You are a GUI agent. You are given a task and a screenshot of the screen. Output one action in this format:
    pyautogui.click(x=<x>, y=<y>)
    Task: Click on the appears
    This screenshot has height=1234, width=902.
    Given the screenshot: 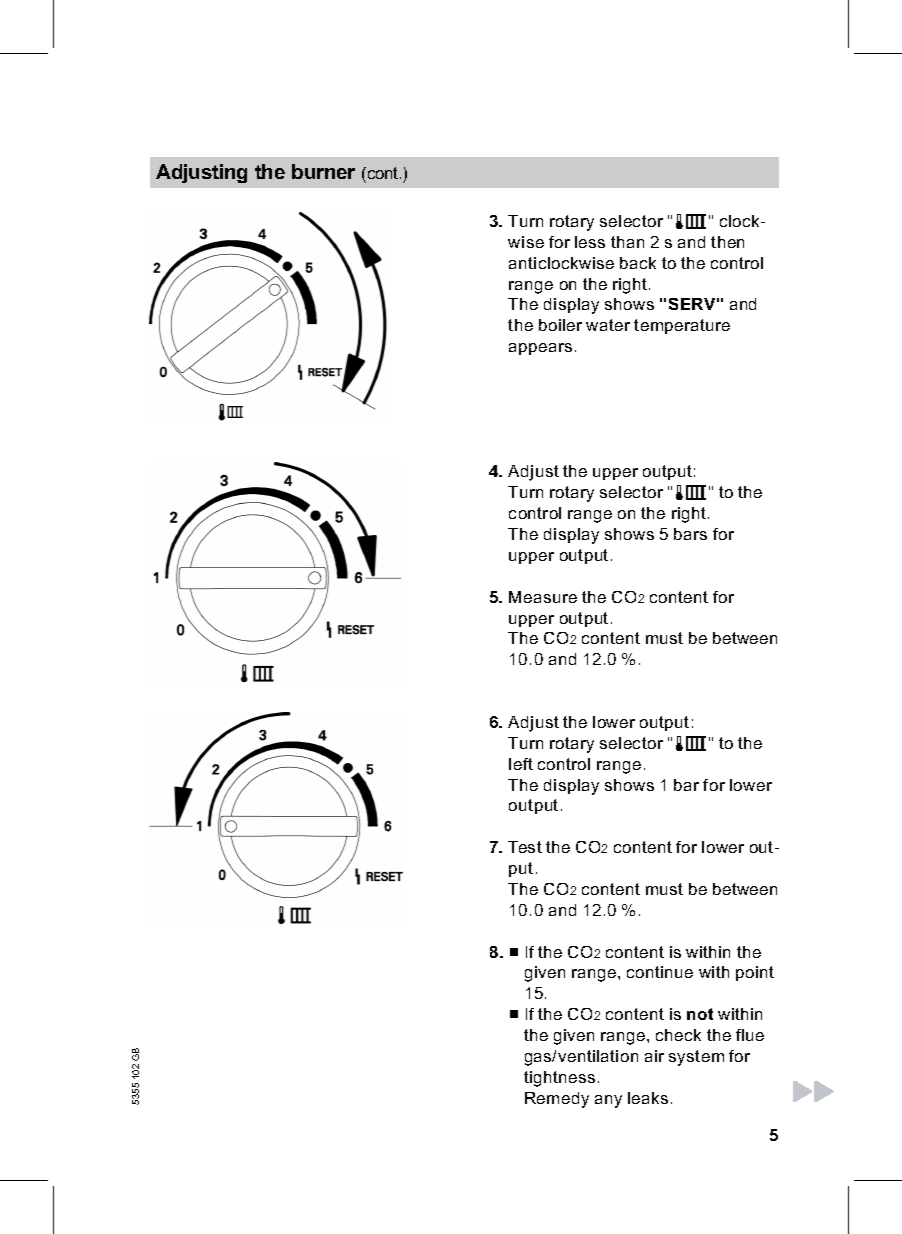 What is the action you would take?
    pyautogui.click(x=540, y=349)
